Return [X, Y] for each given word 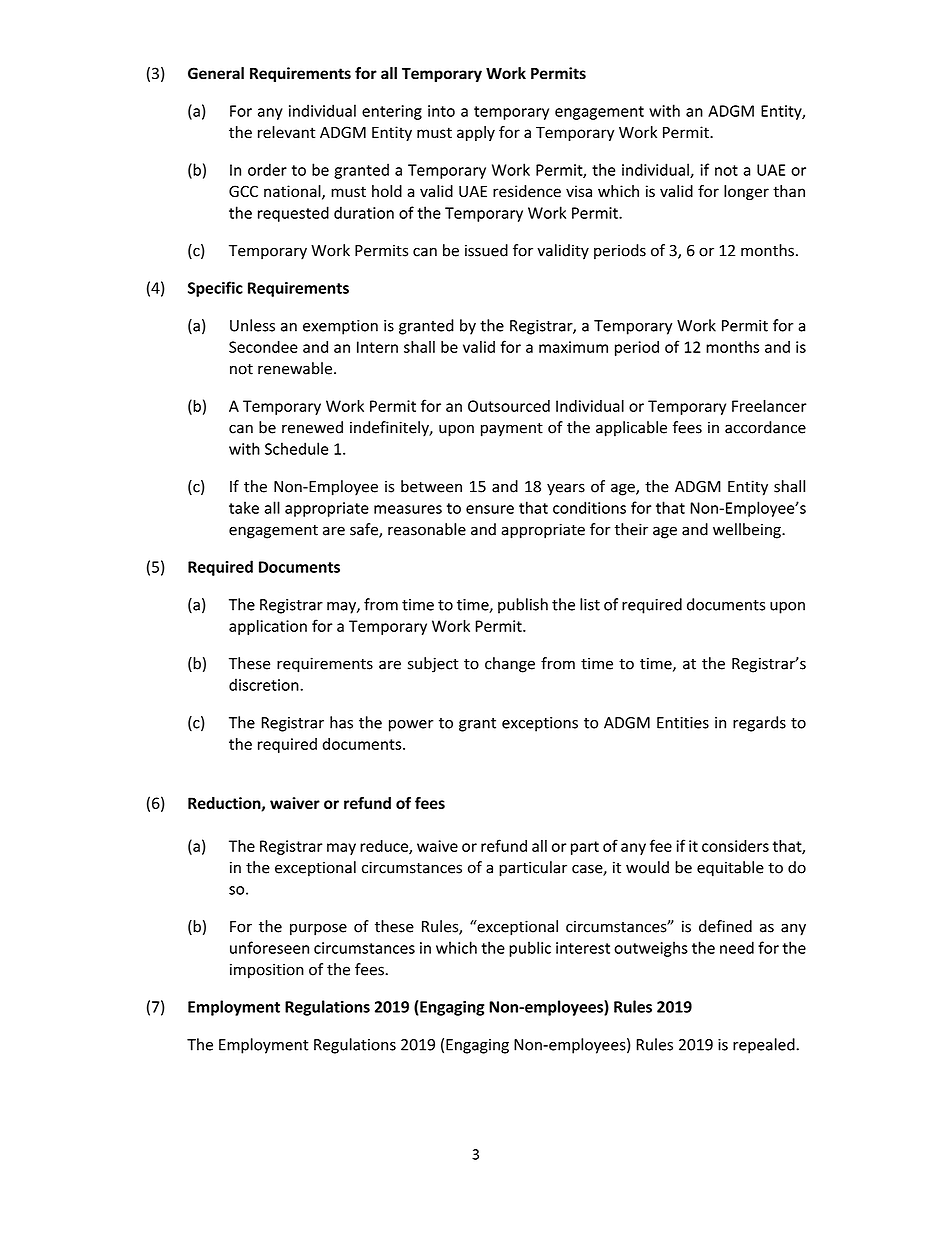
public [530, 949]
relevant [286, 132]
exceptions [540, 724]
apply [476, 133]
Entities [683, 723]
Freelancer [769, 405]
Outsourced [509, 406]
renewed [312, 427]
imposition [267, 971]
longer [746, 192]
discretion [265, 684]
